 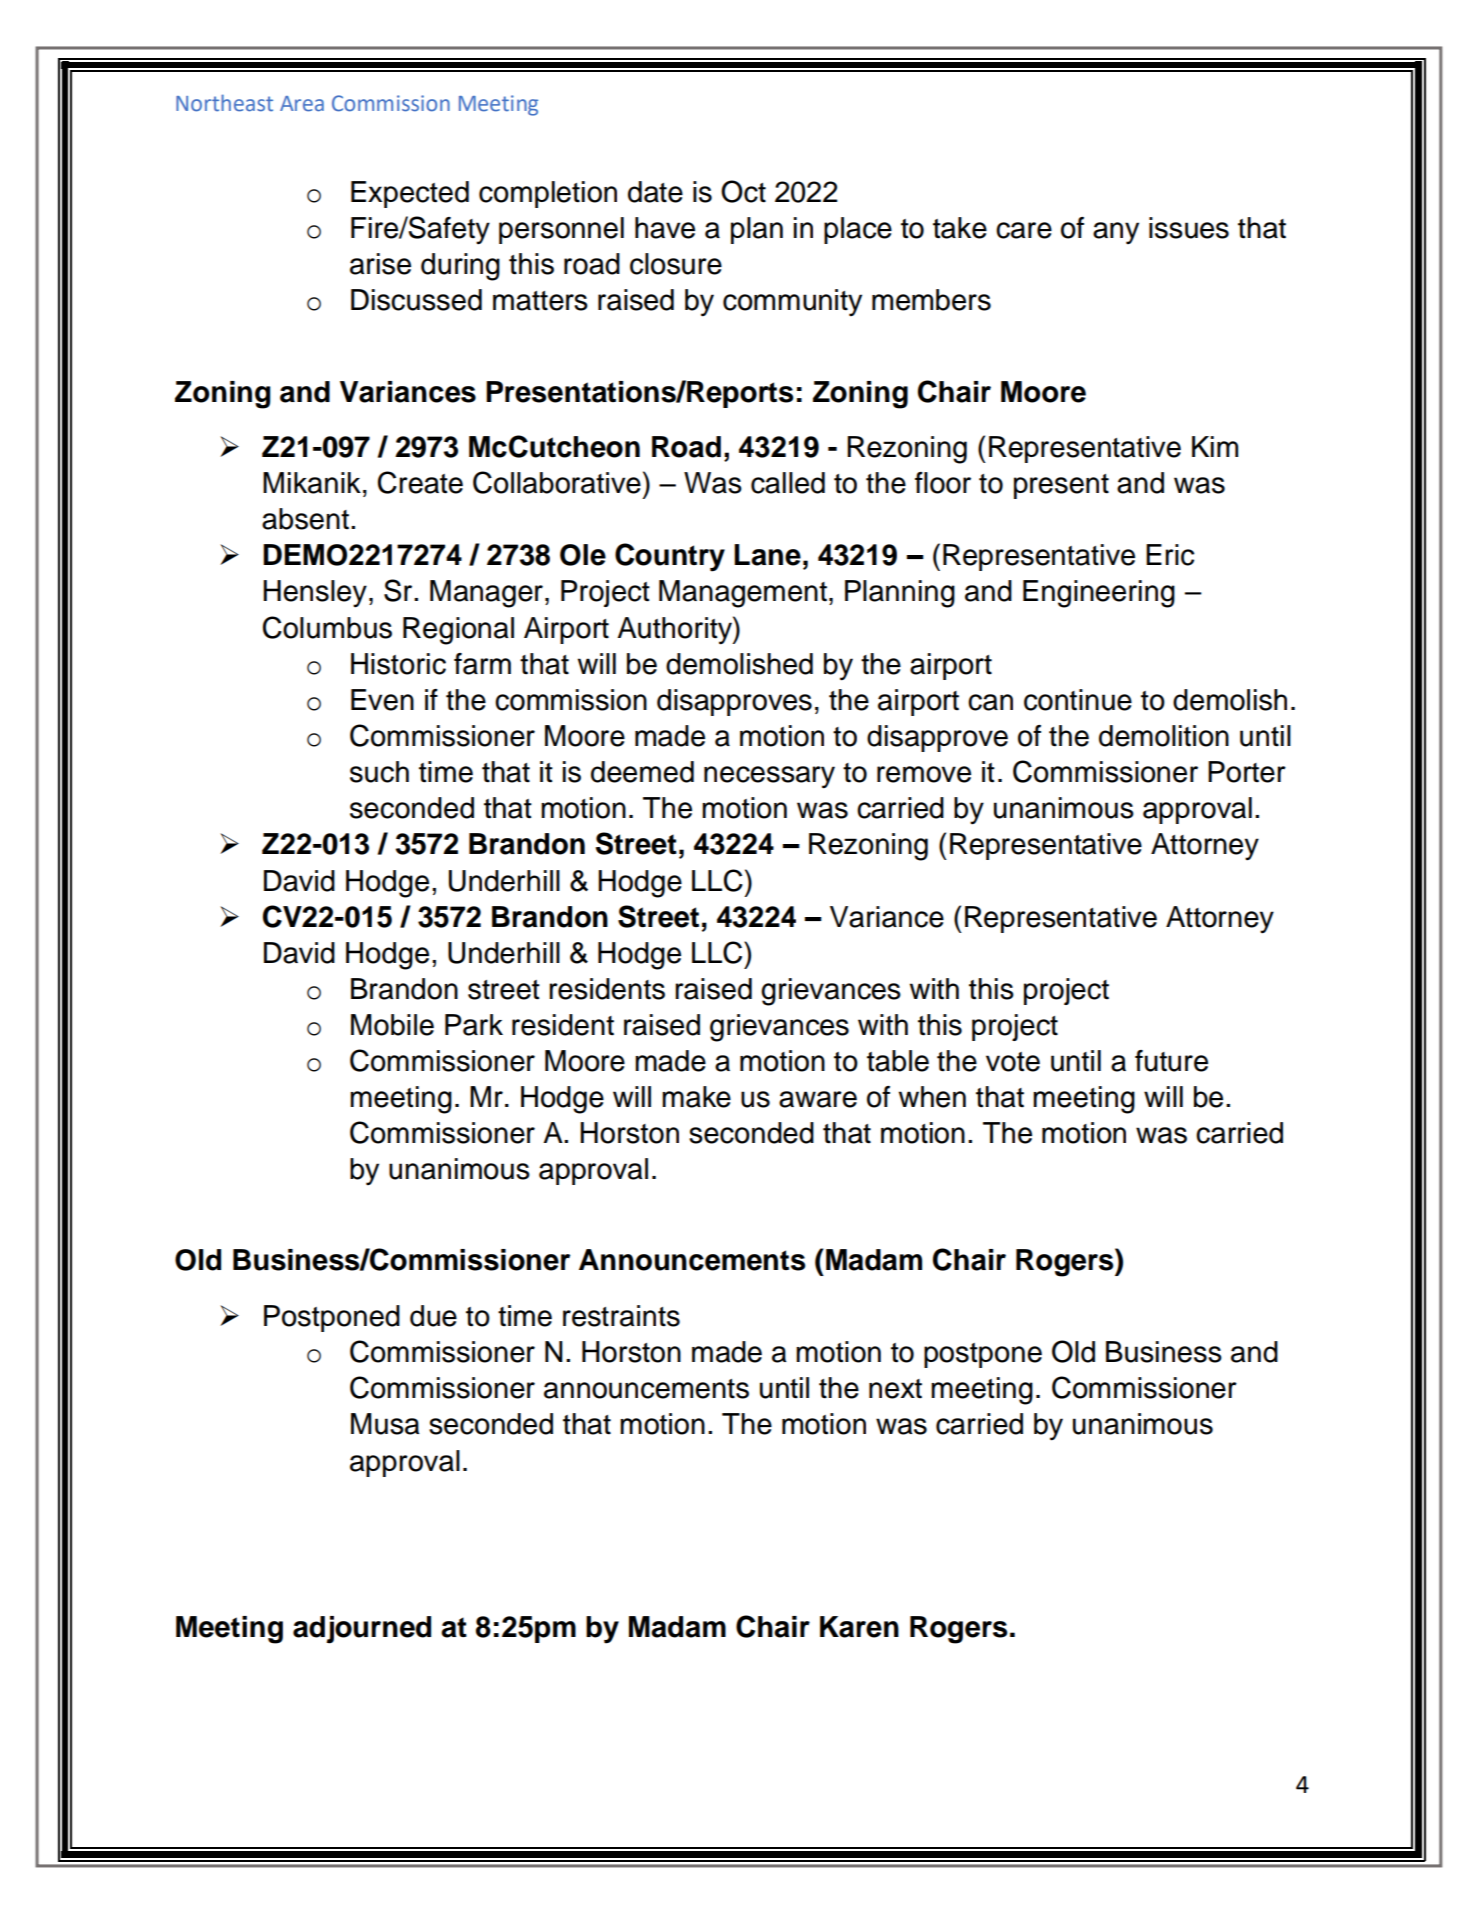 What do you see at coordinates (1171, 1061) in the screenshot?
I see `future` at bounding box center [1171, 1061].
